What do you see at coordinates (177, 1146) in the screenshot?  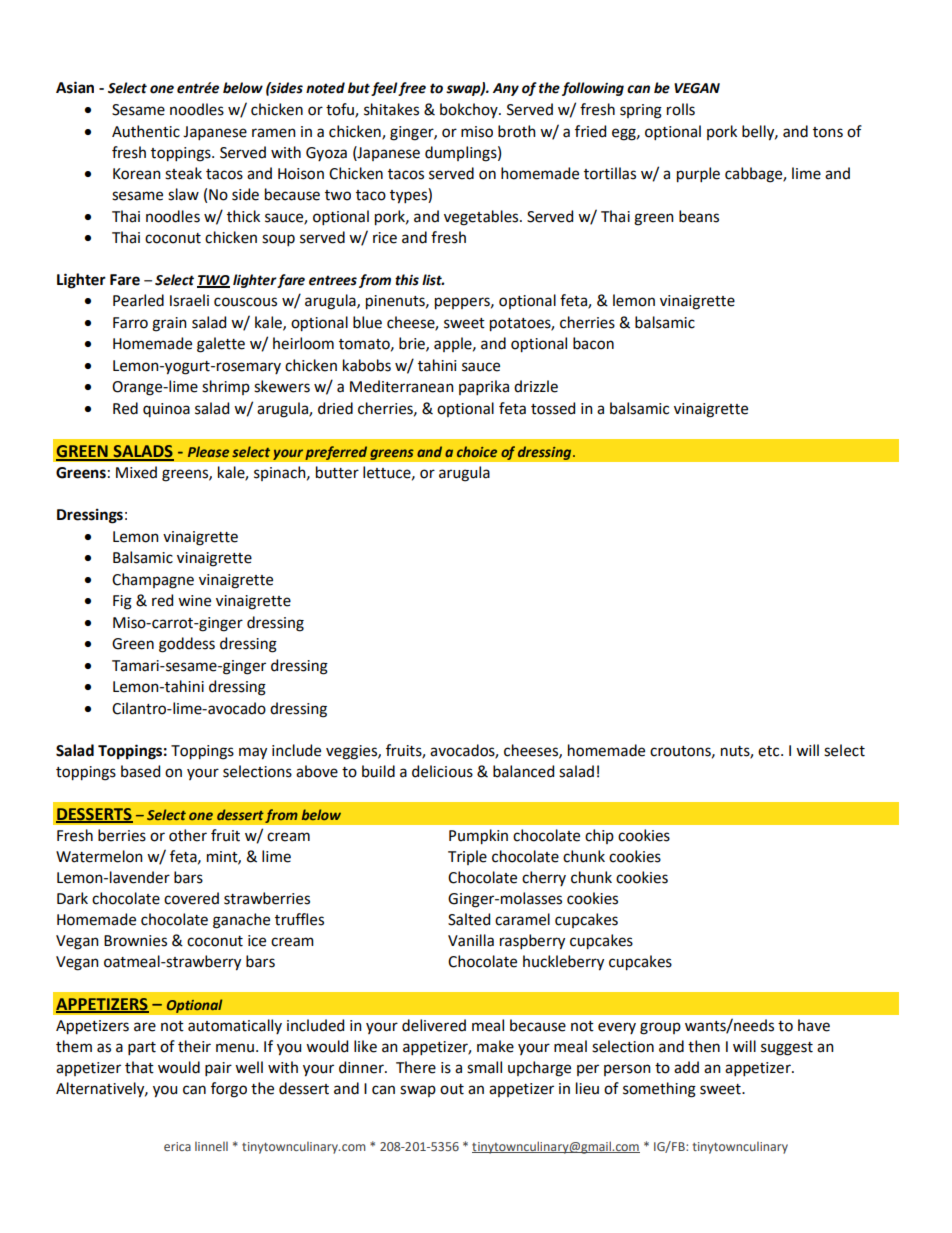 I see `erica` at bounding box center [177, 1146].
